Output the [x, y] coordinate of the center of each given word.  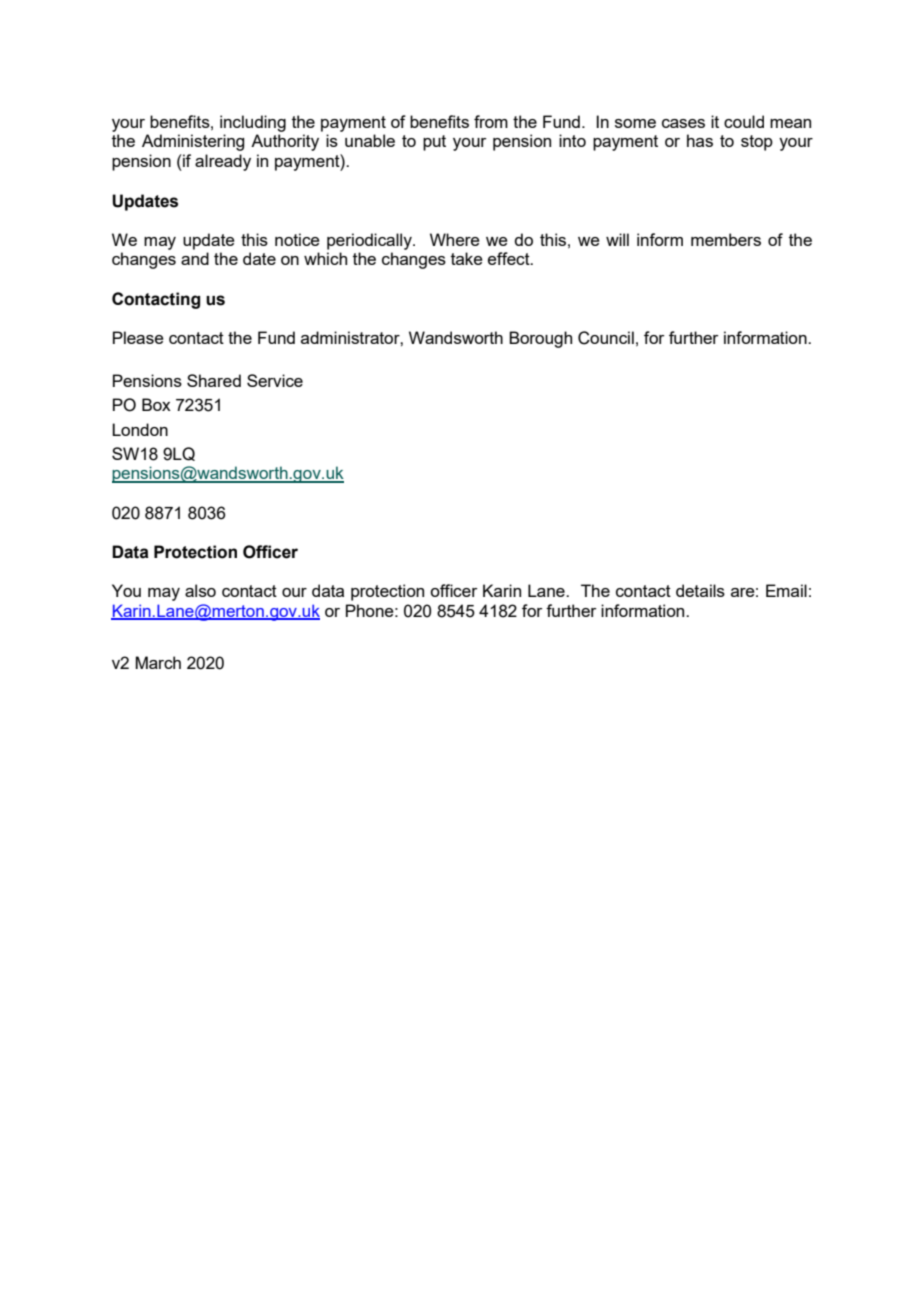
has [700, 140]
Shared [214, 380]
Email [786, 590]
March [158, 662]
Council [606, 338]
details [700, 590]
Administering [193, 142]
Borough [540, 339]
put [434, 143]
